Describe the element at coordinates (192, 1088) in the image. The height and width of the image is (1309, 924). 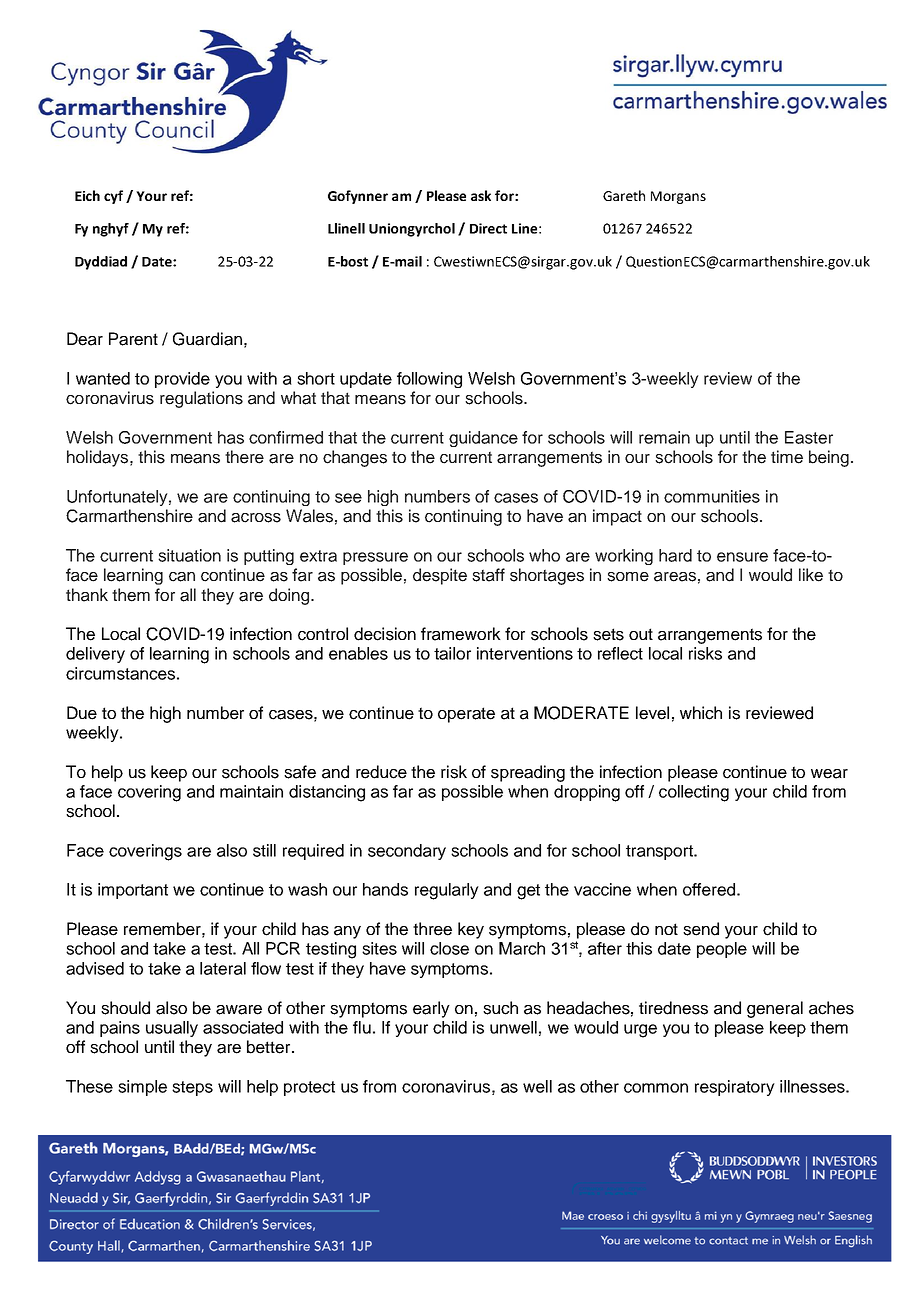
I see `steps` at that location.
